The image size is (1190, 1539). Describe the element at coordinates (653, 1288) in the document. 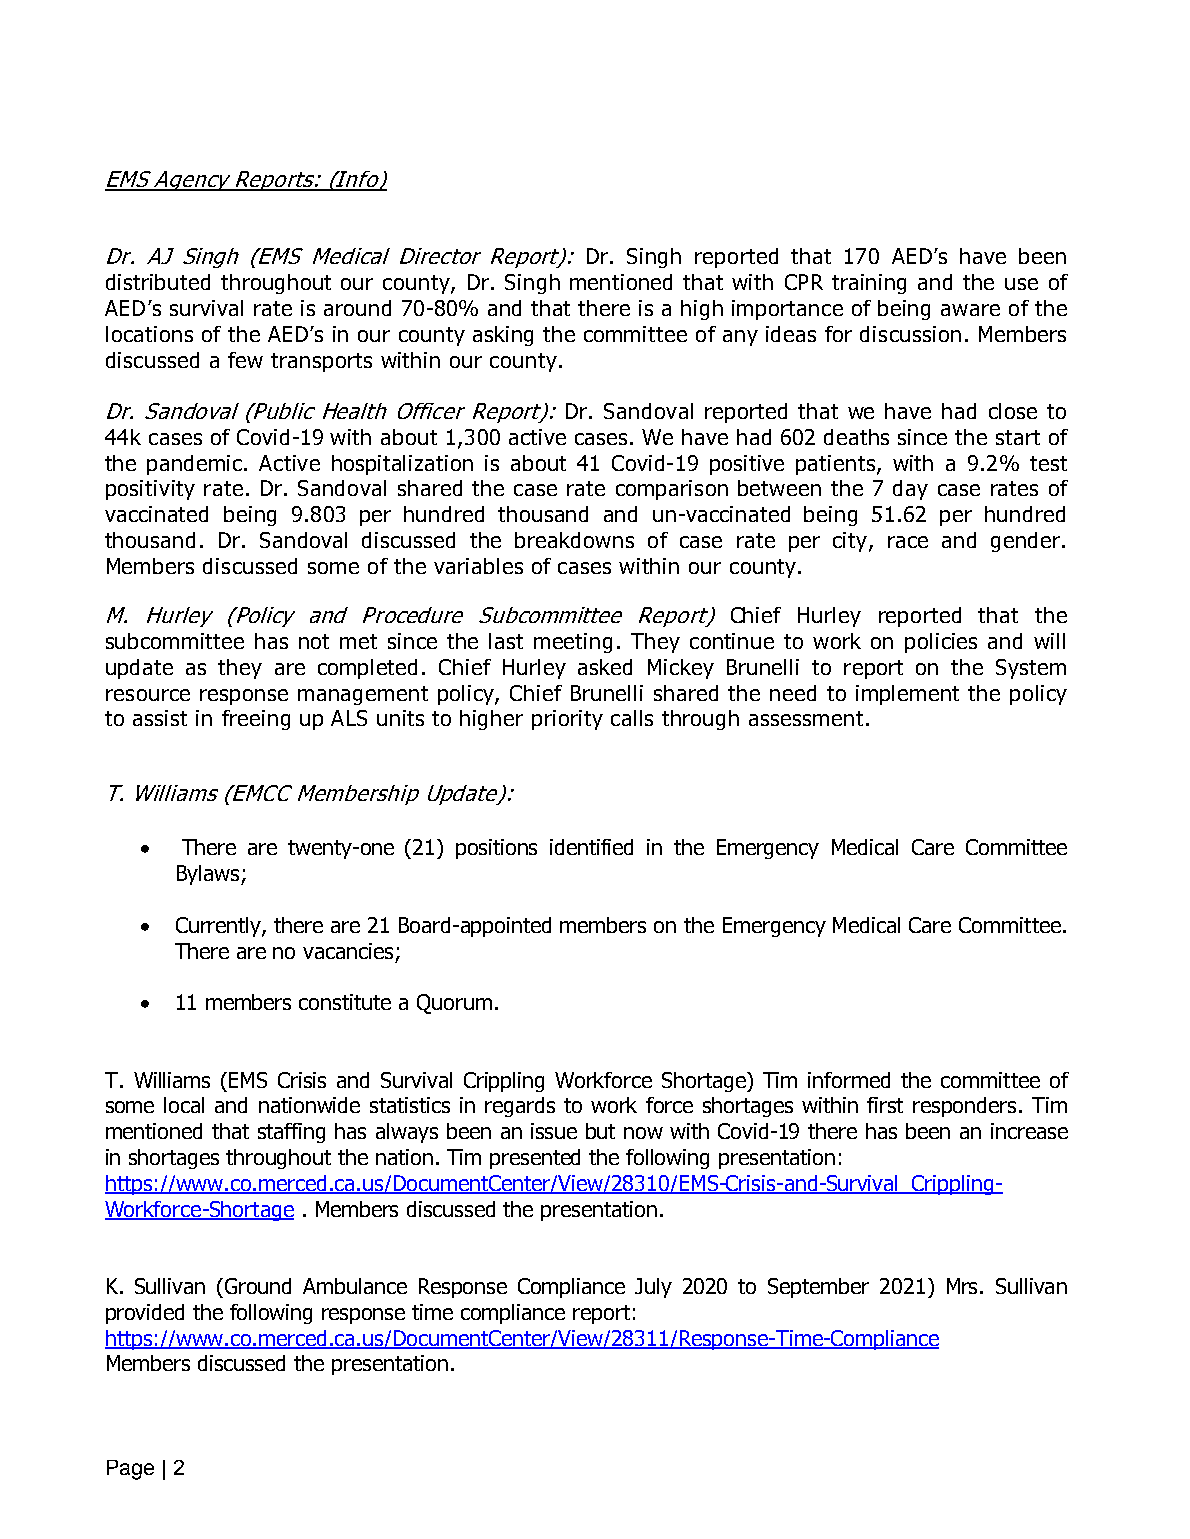

I see `July` at that location.
